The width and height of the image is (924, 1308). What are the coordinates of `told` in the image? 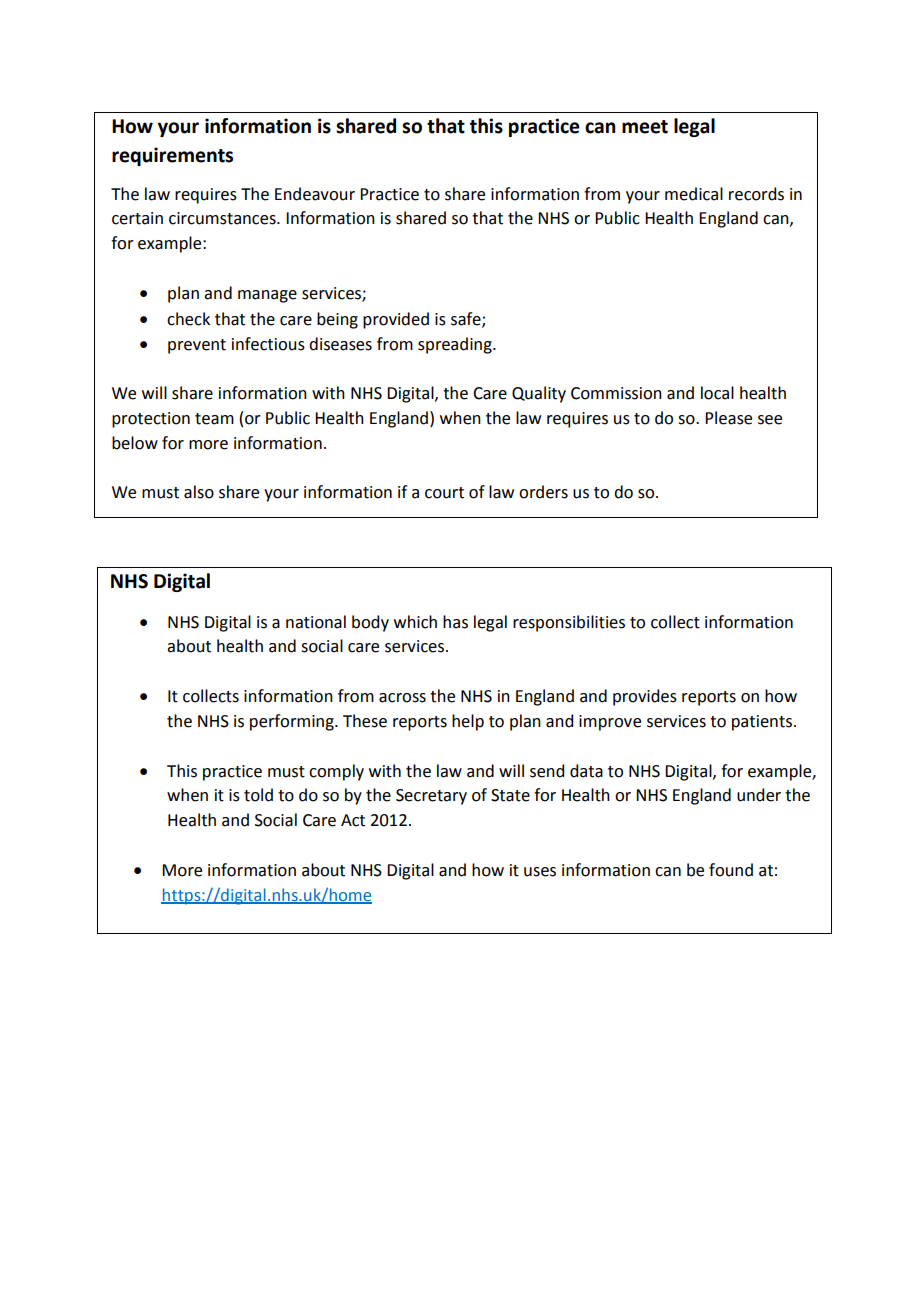 It's located at (258, 795).
